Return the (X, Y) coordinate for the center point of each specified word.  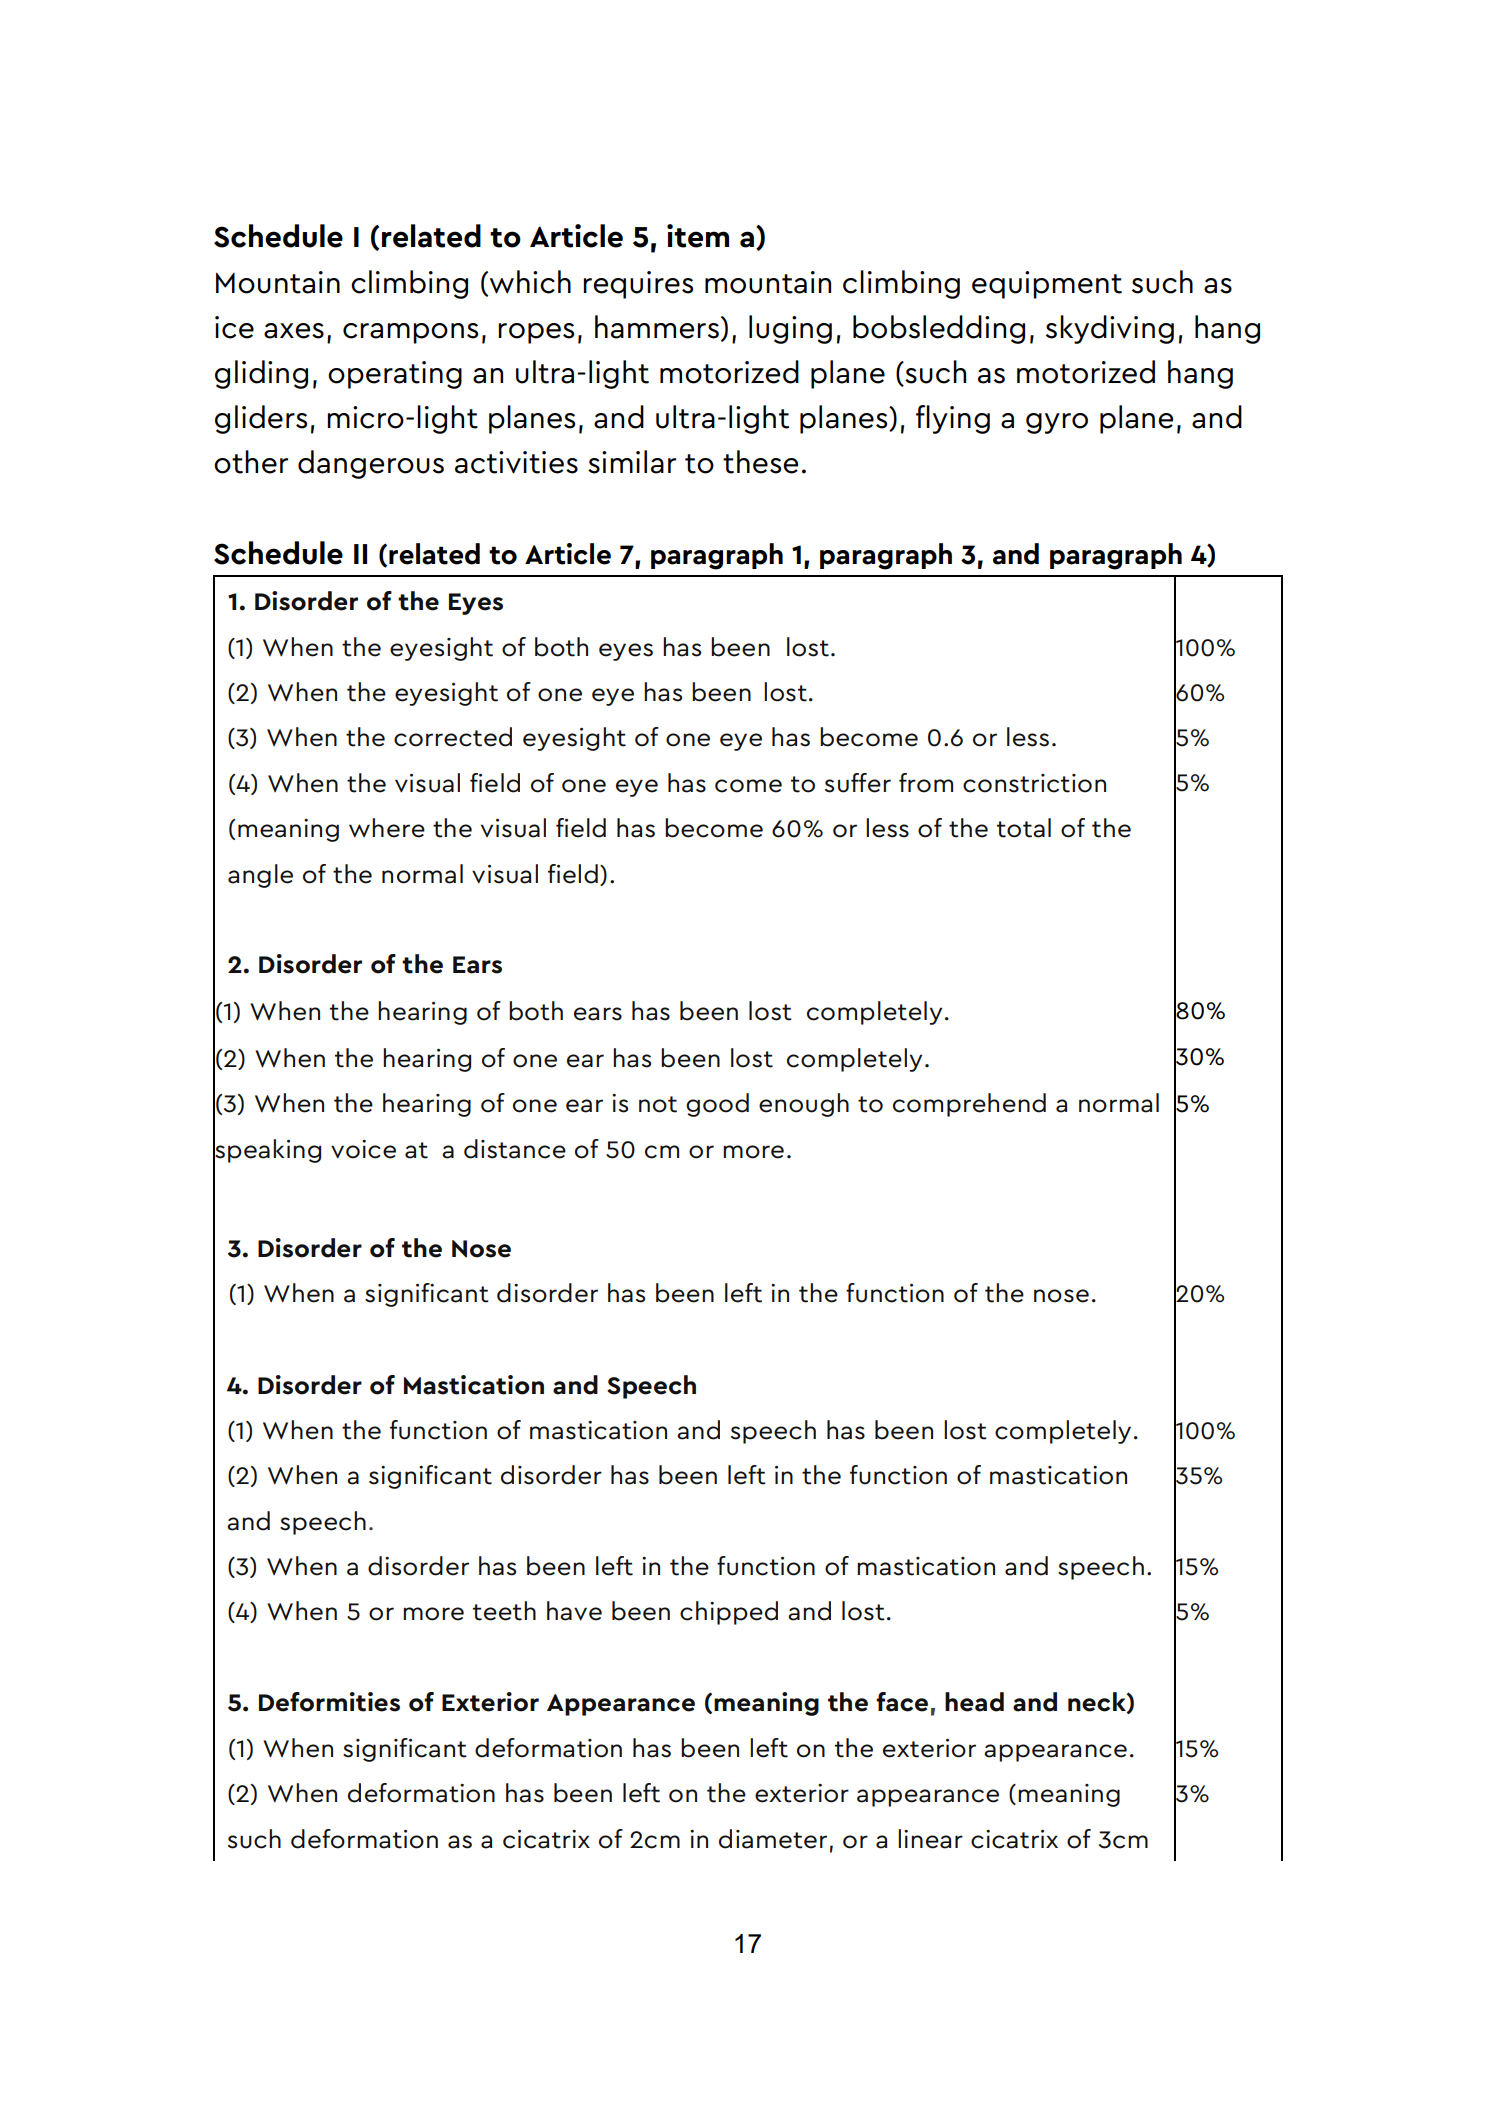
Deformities (329, 1702)
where (387, 828)
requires (638, 285)
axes (294, 331)
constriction (1034, 783)
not (658, 1104)
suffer (858, 783)
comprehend (969, 1105)
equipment (1047, 285)
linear (930, 1839)
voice (363, 1149)
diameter (773, 1839)
